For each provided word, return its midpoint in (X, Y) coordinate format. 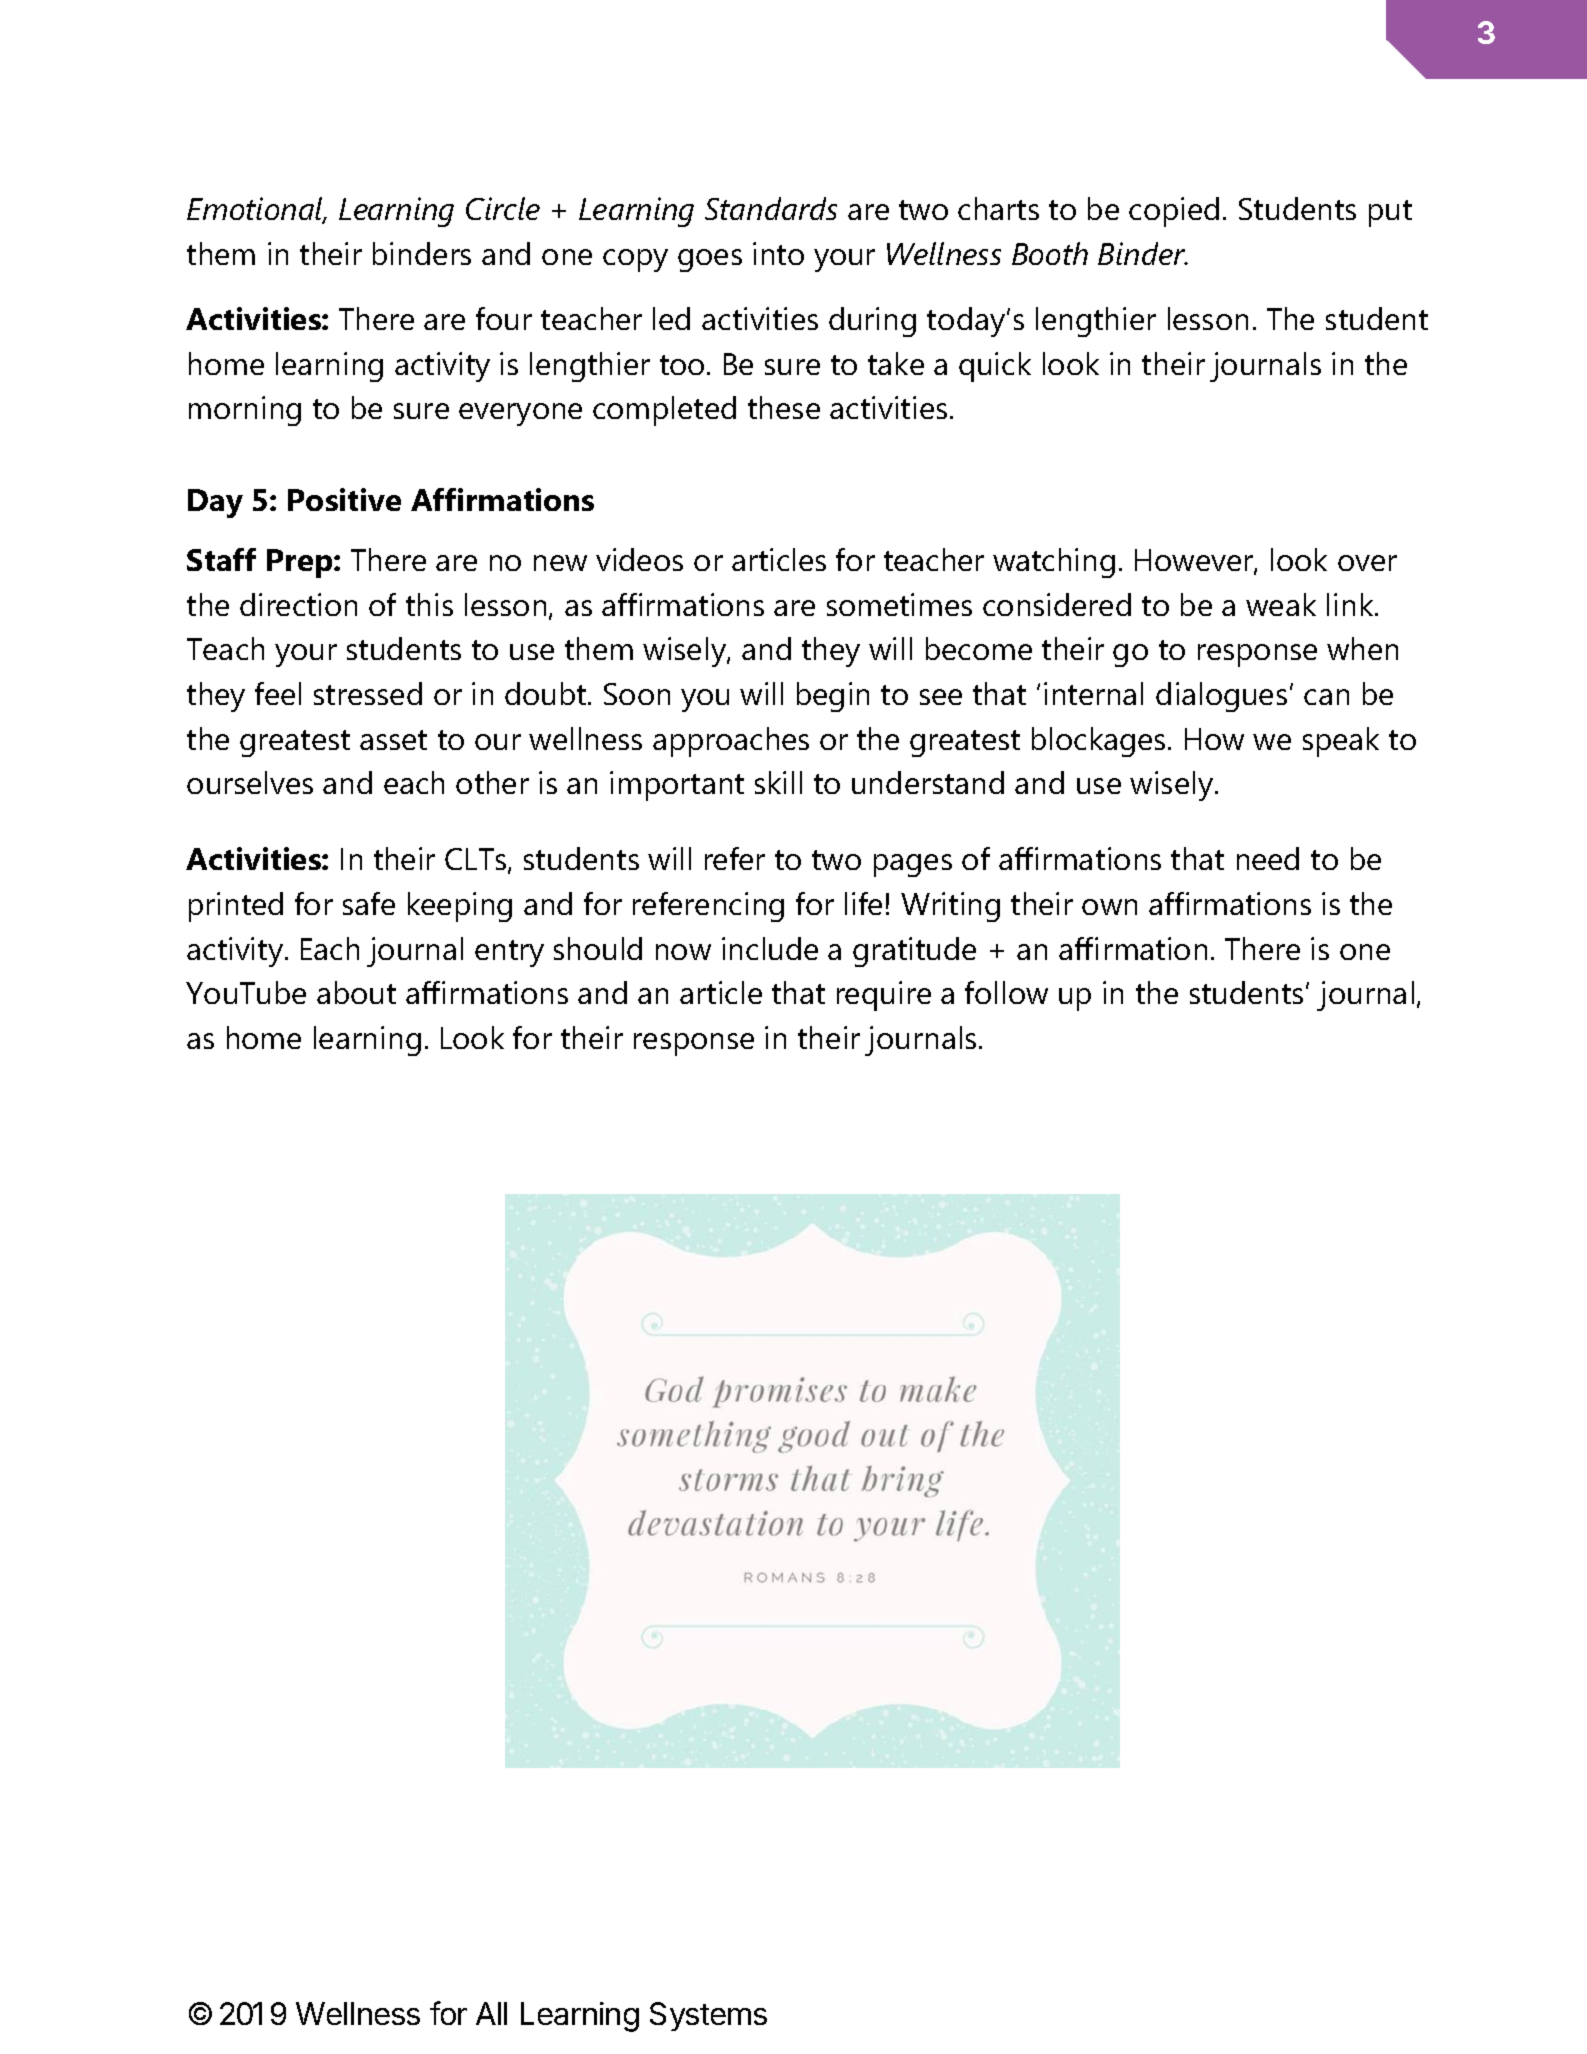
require (884, 996)
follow (1006, 992)
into (778, 253)
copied (1174, 212)
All (491, 2013)
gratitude (914, 952)
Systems (708, 2016)
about (356, 992)
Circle (503, 208)
